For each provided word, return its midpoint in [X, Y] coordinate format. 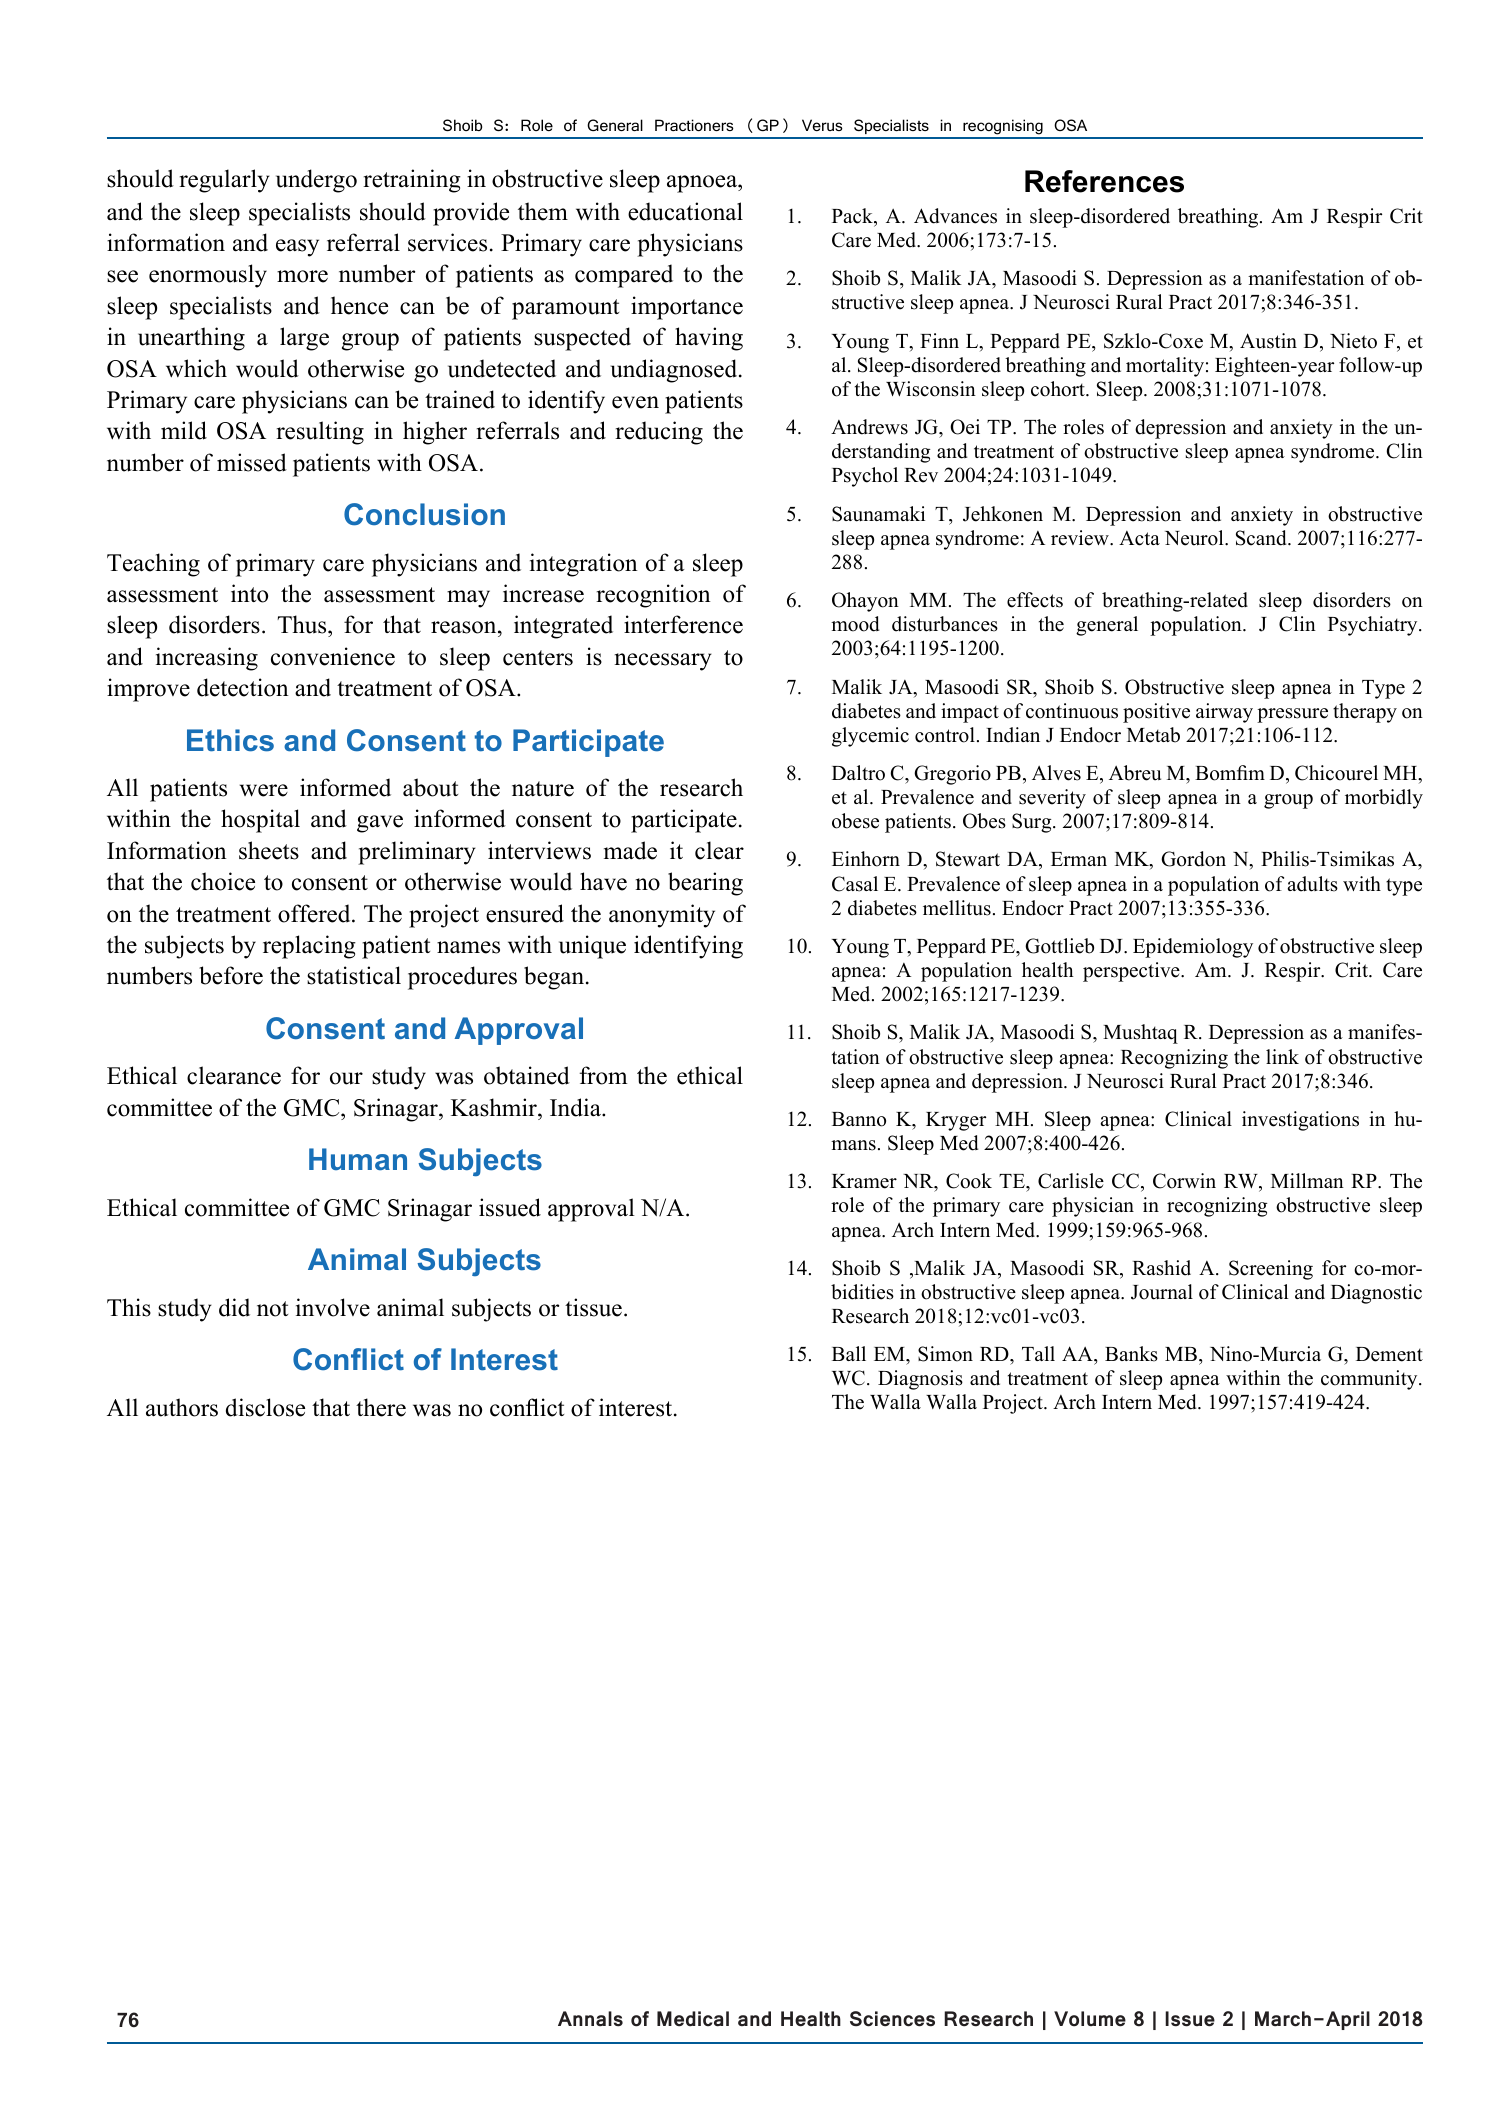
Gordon [1193, 859]
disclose [265, 1407]
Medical [693, 2019]
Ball [849, 1353]
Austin [1268, 341]
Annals [590, 2019]
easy [297, 248]
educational [685, 211]
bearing [705, 884]
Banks [1131, 1354]
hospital [260, 821]
